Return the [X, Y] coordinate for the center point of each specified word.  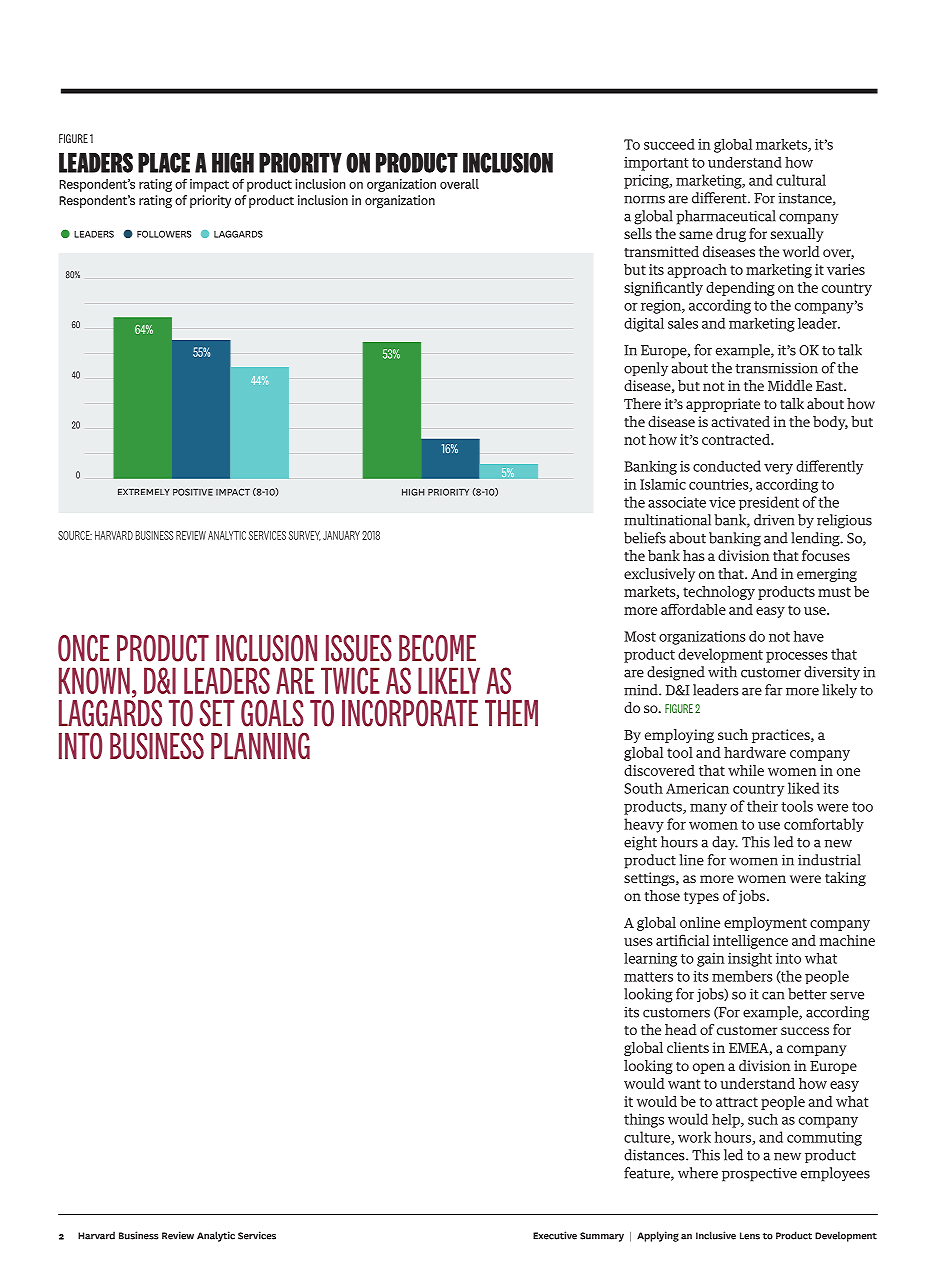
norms [644, 199]
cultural [801, 180]
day [725, 843]
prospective [759, 1174]
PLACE [164, 163]
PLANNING [260, 746]
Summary [602, 1237]
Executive [555, 1235]
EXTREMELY [144, 492]
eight [640, 843]
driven [774, 520]
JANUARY [341, 535]
